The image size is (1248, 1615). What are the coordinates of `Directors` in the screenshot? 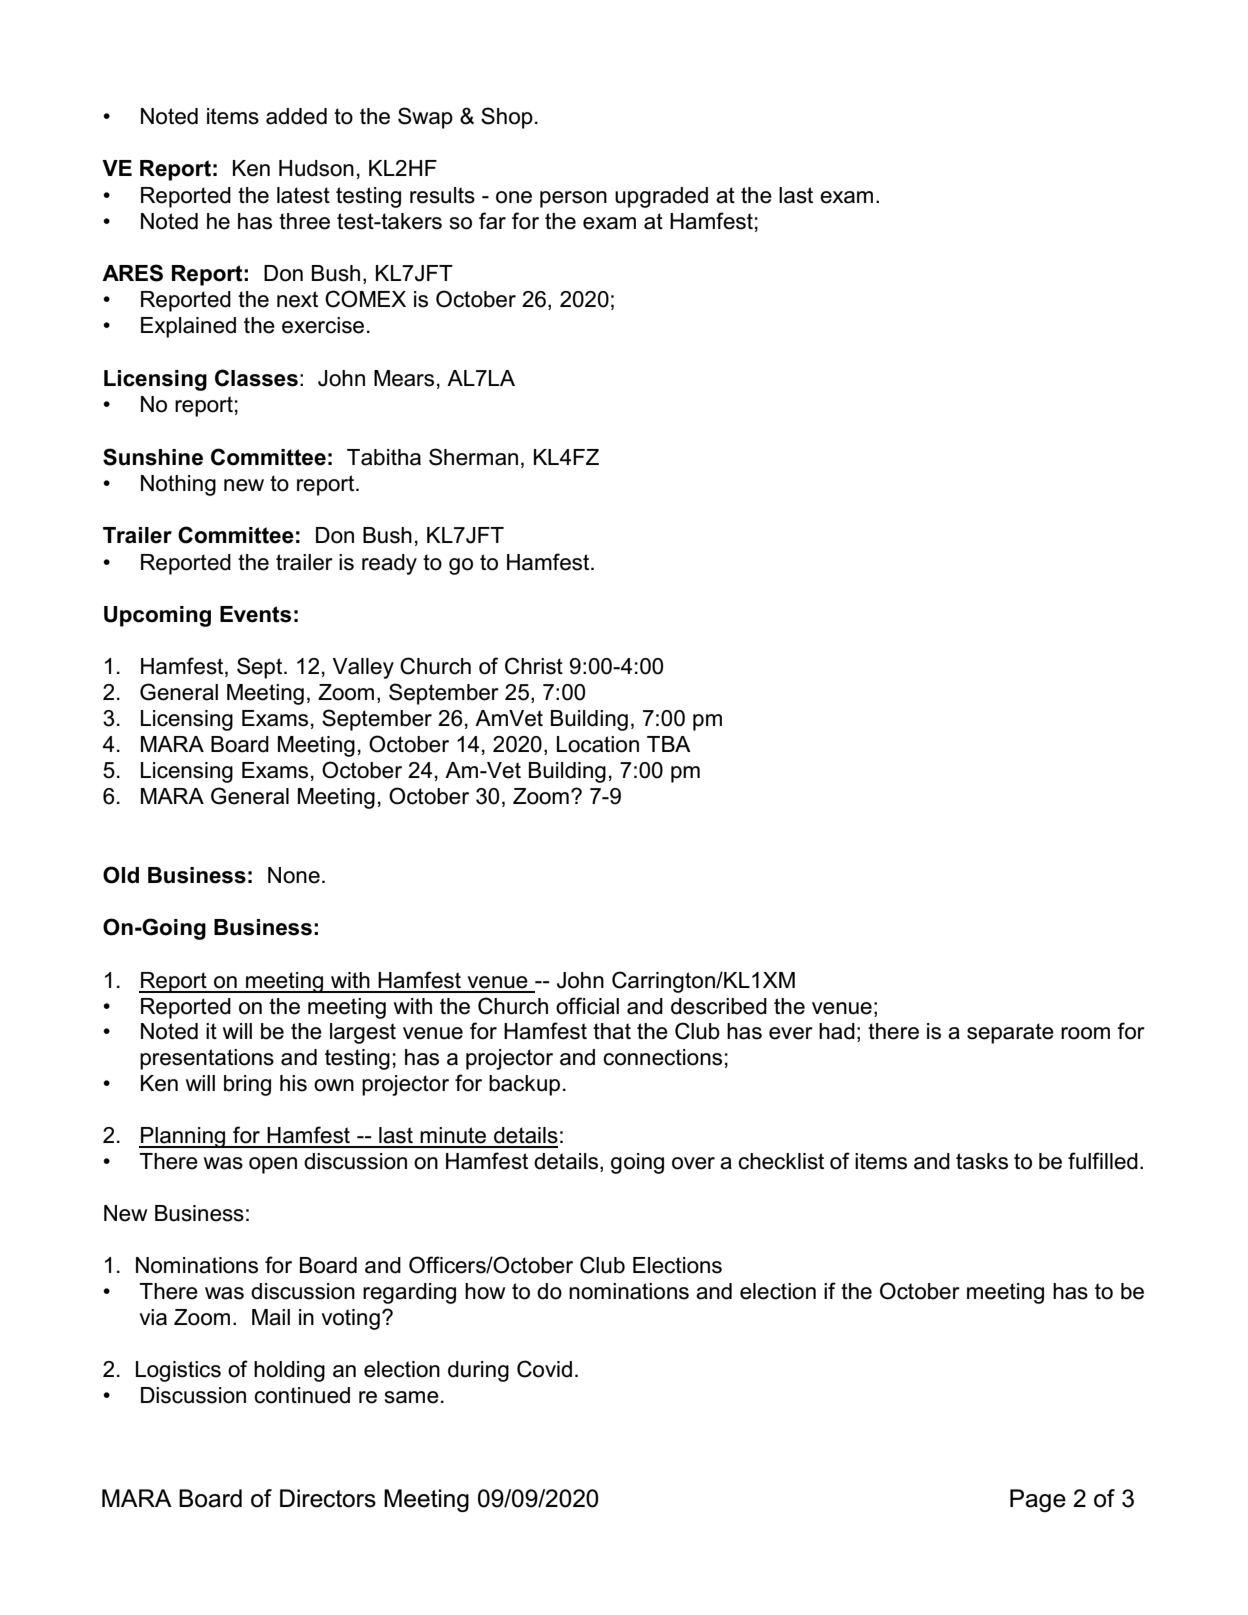 It's located at (328, 1498).
